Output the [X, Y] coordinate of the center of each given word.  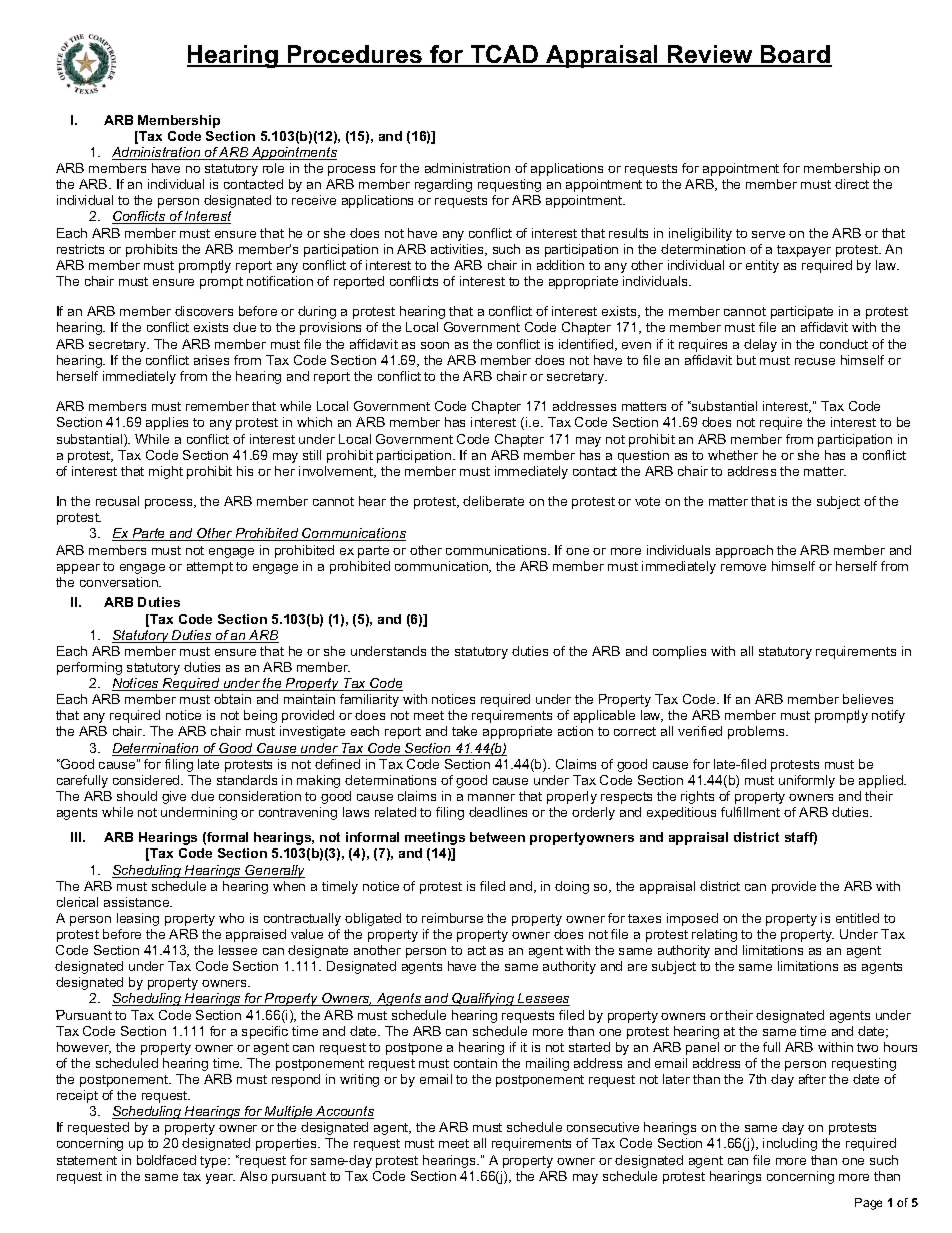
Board [795, 55]
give [174, 797]
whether [733, 455]
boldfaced [166, 1160]
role [273, 168]
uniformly [807, 781]
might [166, 472]
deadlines [498, 812]
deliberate [493, 501]
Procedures [355, 55]
